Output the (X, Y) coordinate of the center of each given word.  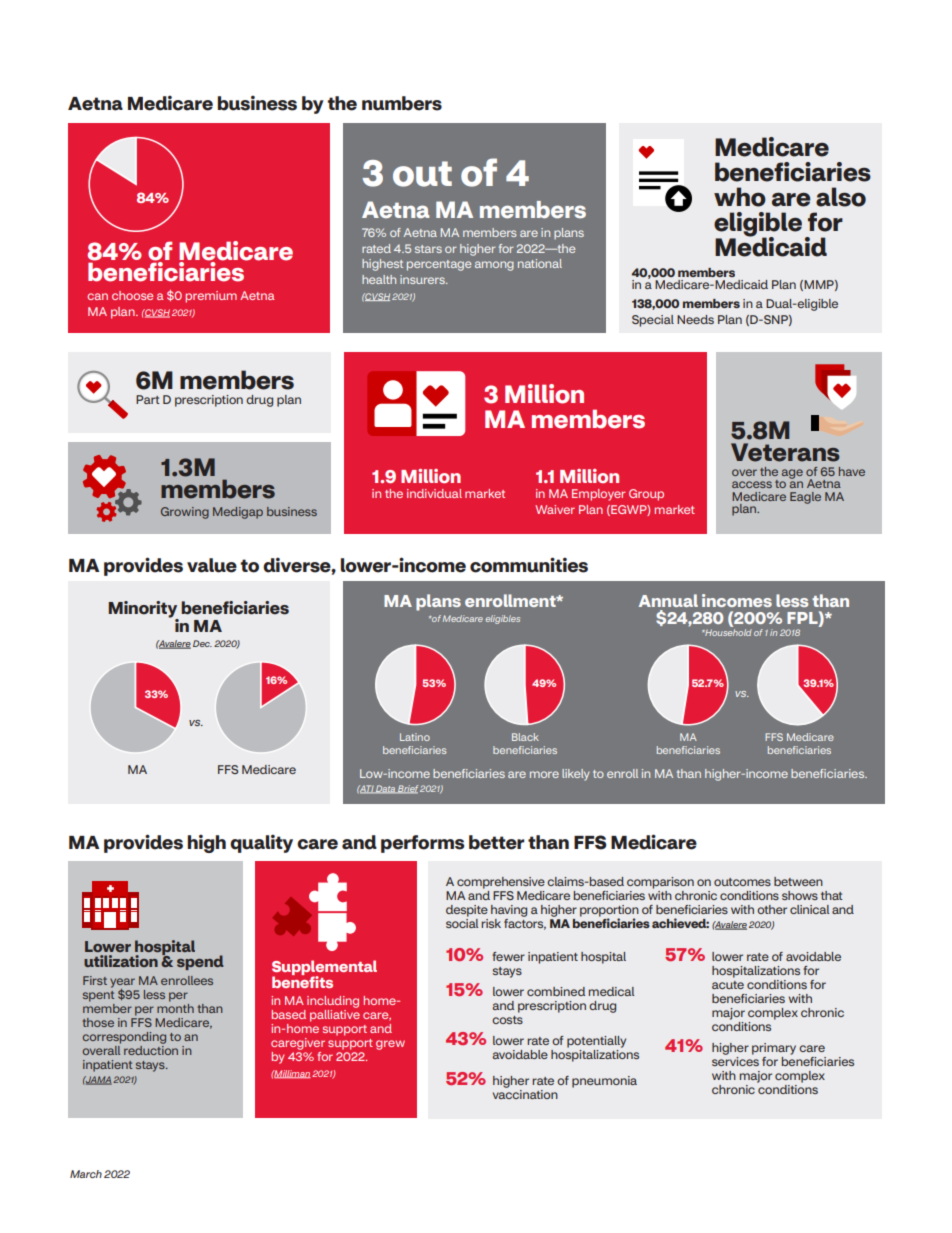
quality (261, 843)
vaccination (525, 1093)
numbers (402, 103)
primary (774, 1049)
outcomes (742, 882)
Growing (185, 513)
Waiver (555, 509)
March (86, 1174)
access (752, 484)
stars (428, 249)
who (740, 197)
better (497, 842)
